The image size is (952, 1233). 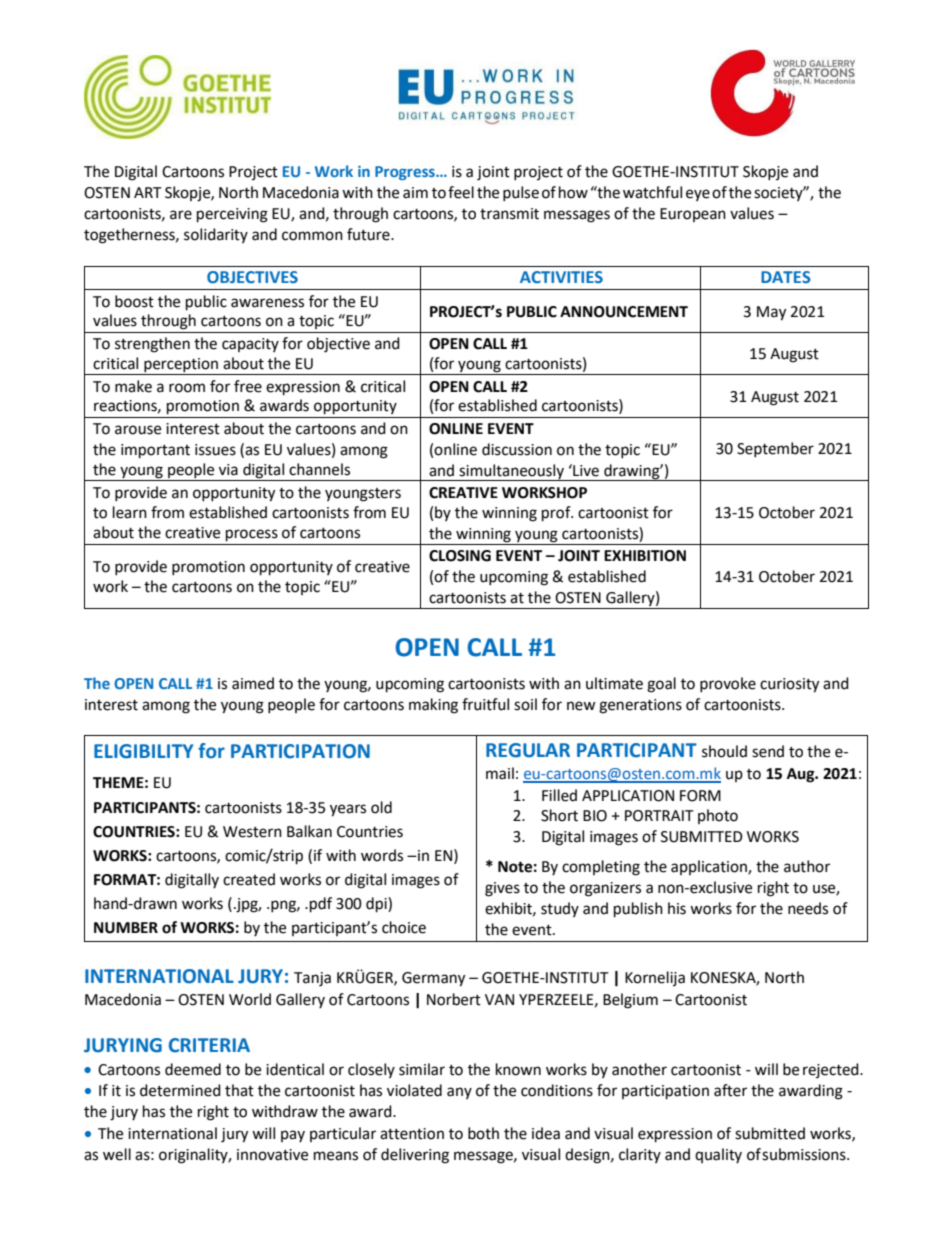 What do you see at coordinates (693, 215) in the image?
I see `European` at bounding box center [693, 215].
